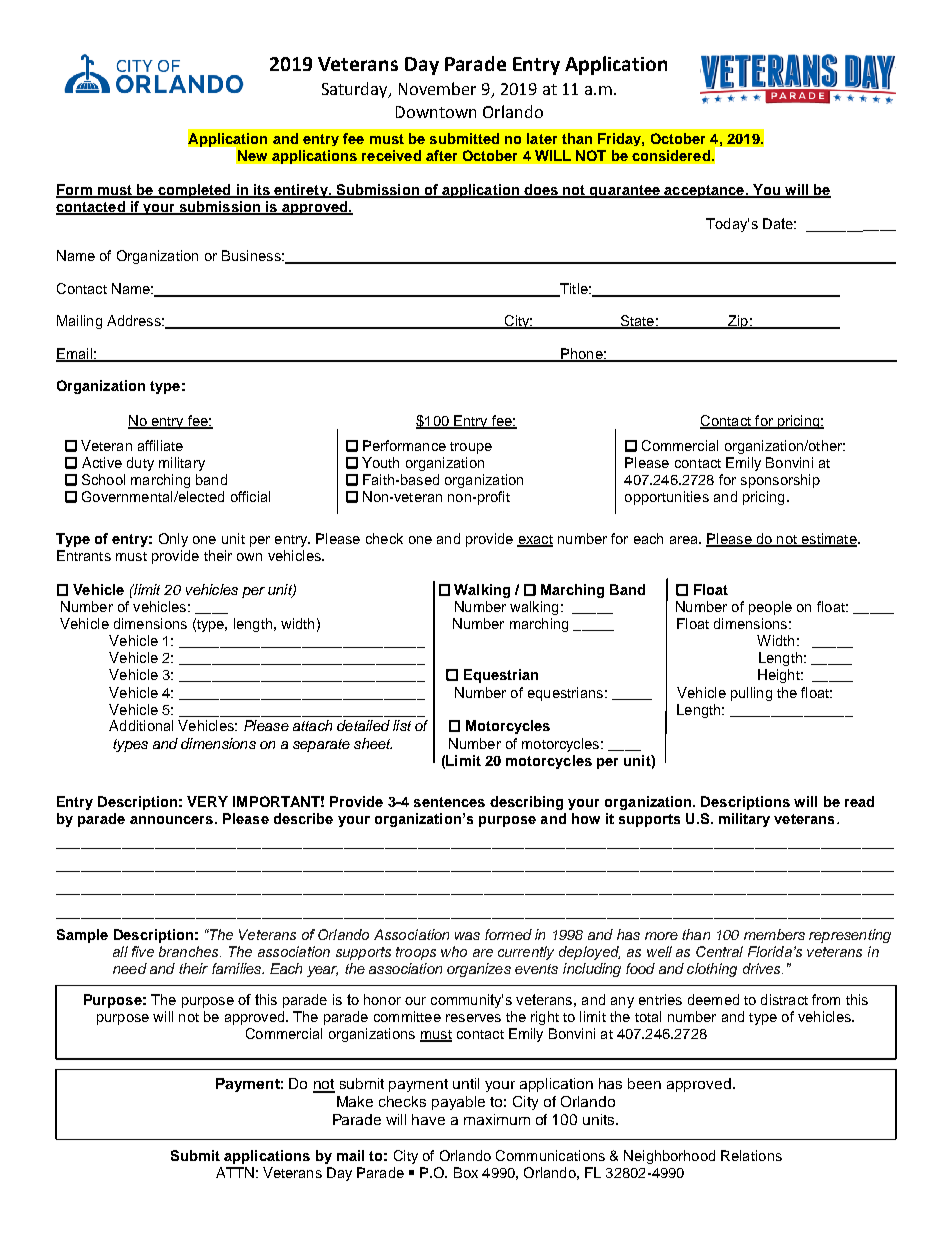  I want to click on Only, so click(173, 540).
